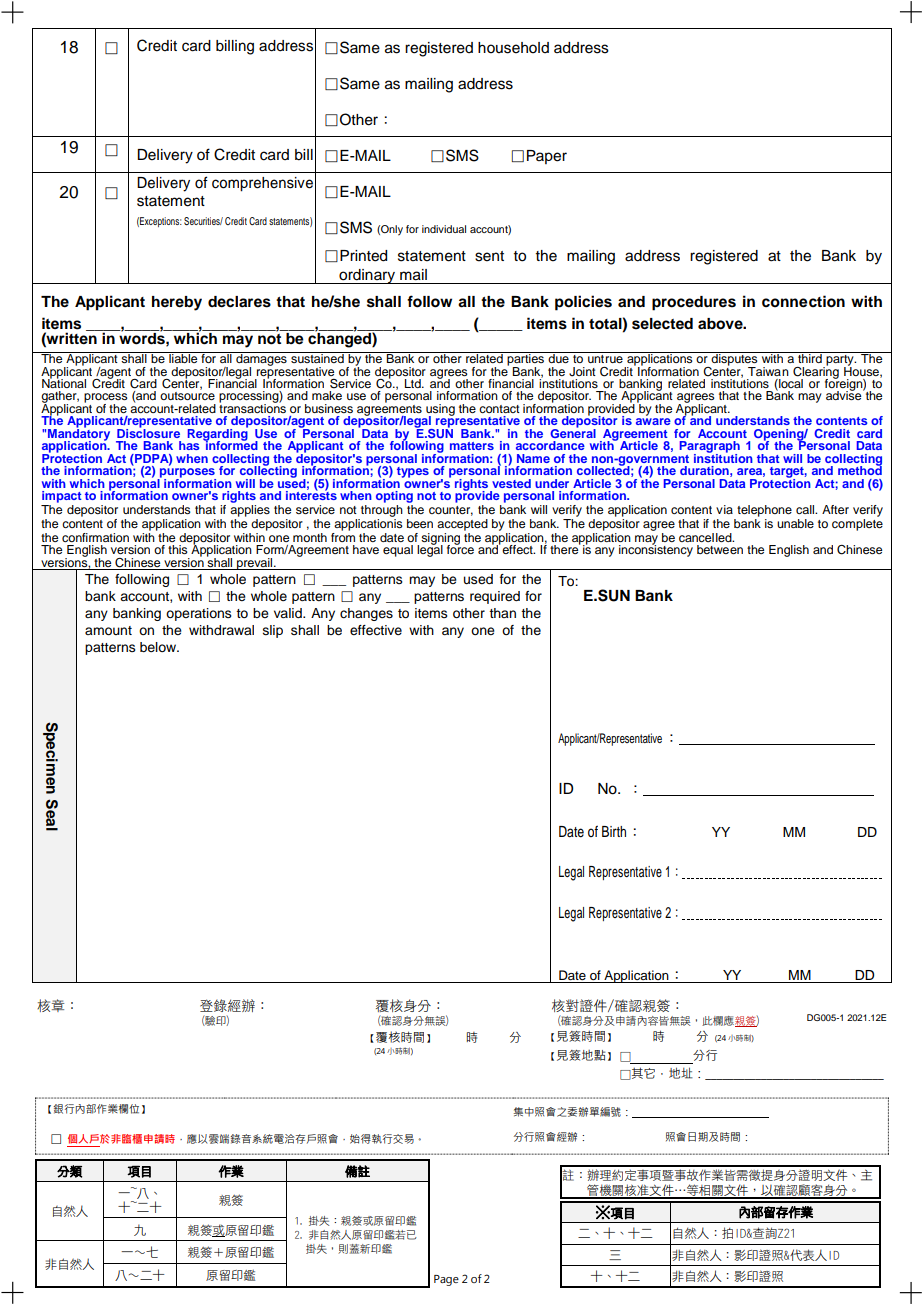 This image has height=1308, width=924. What do you see at coordinates (446, 1280) in the image?
I see `Page` at bounding box center [446, 1280].
